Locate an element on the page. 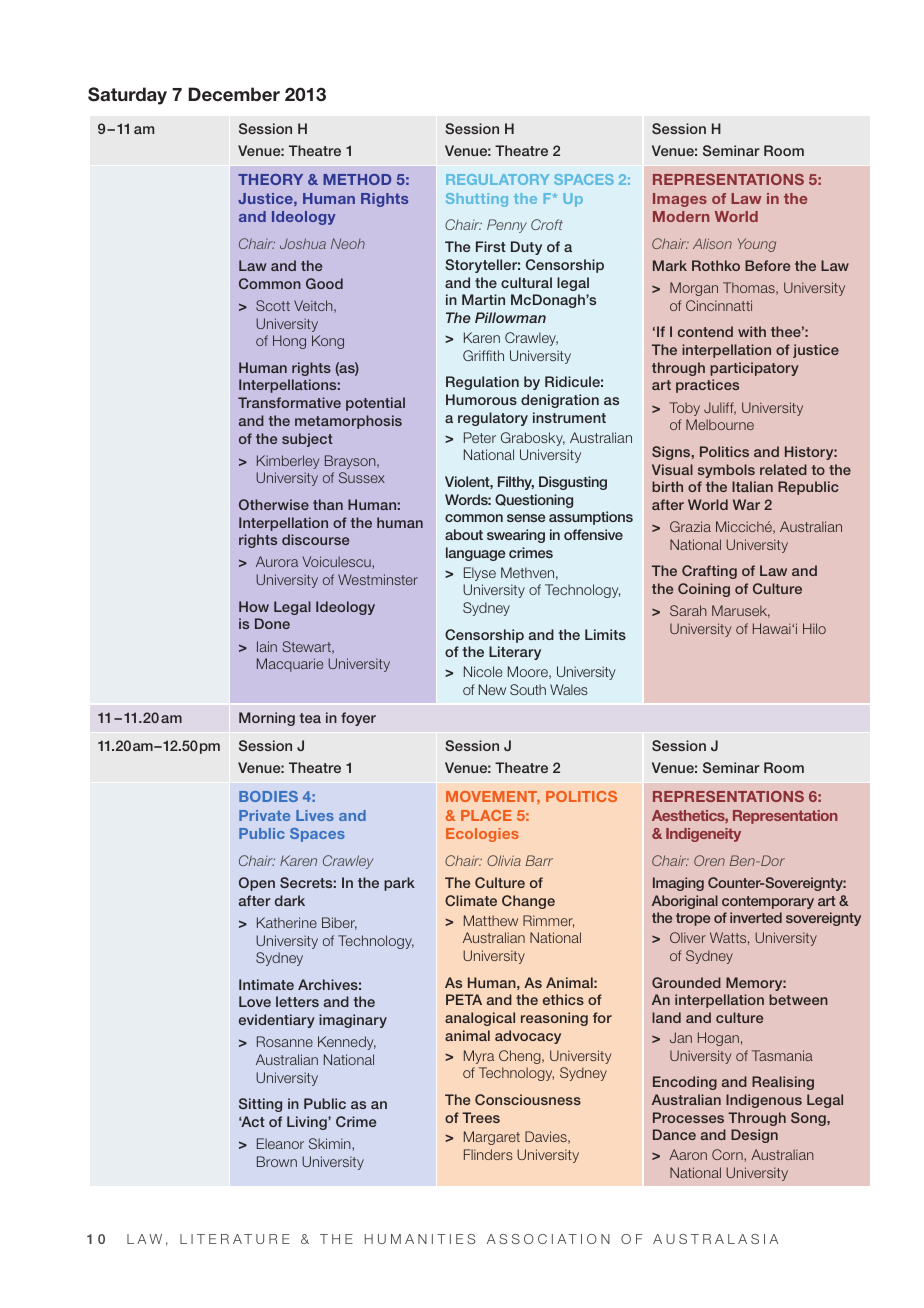 The height and width of the document is (1308, 924). Literary is located at coordinates (515, 653).
